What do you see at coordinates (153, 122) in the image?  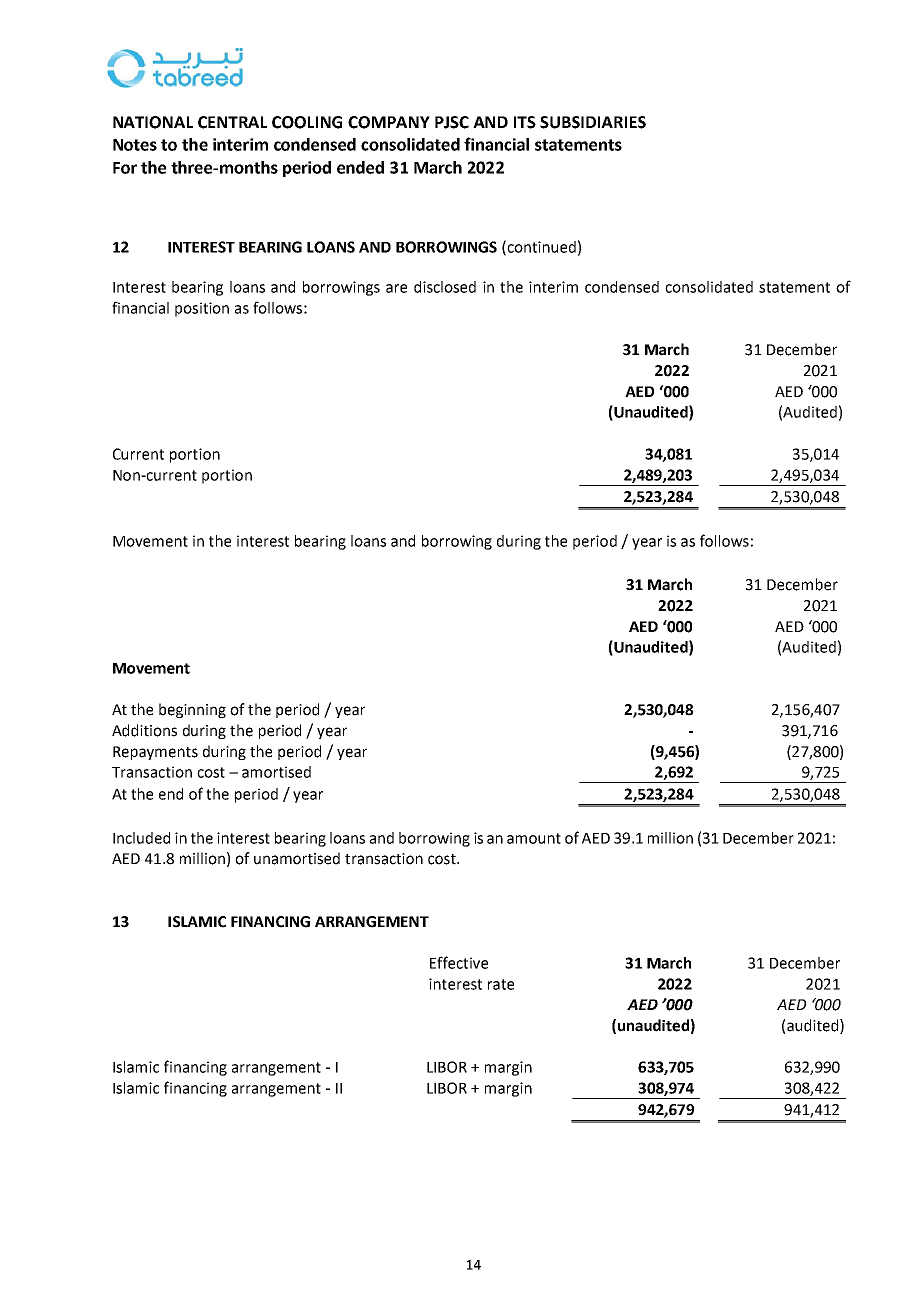 I see `NATIONAL` at bounding box center [153, 122].
